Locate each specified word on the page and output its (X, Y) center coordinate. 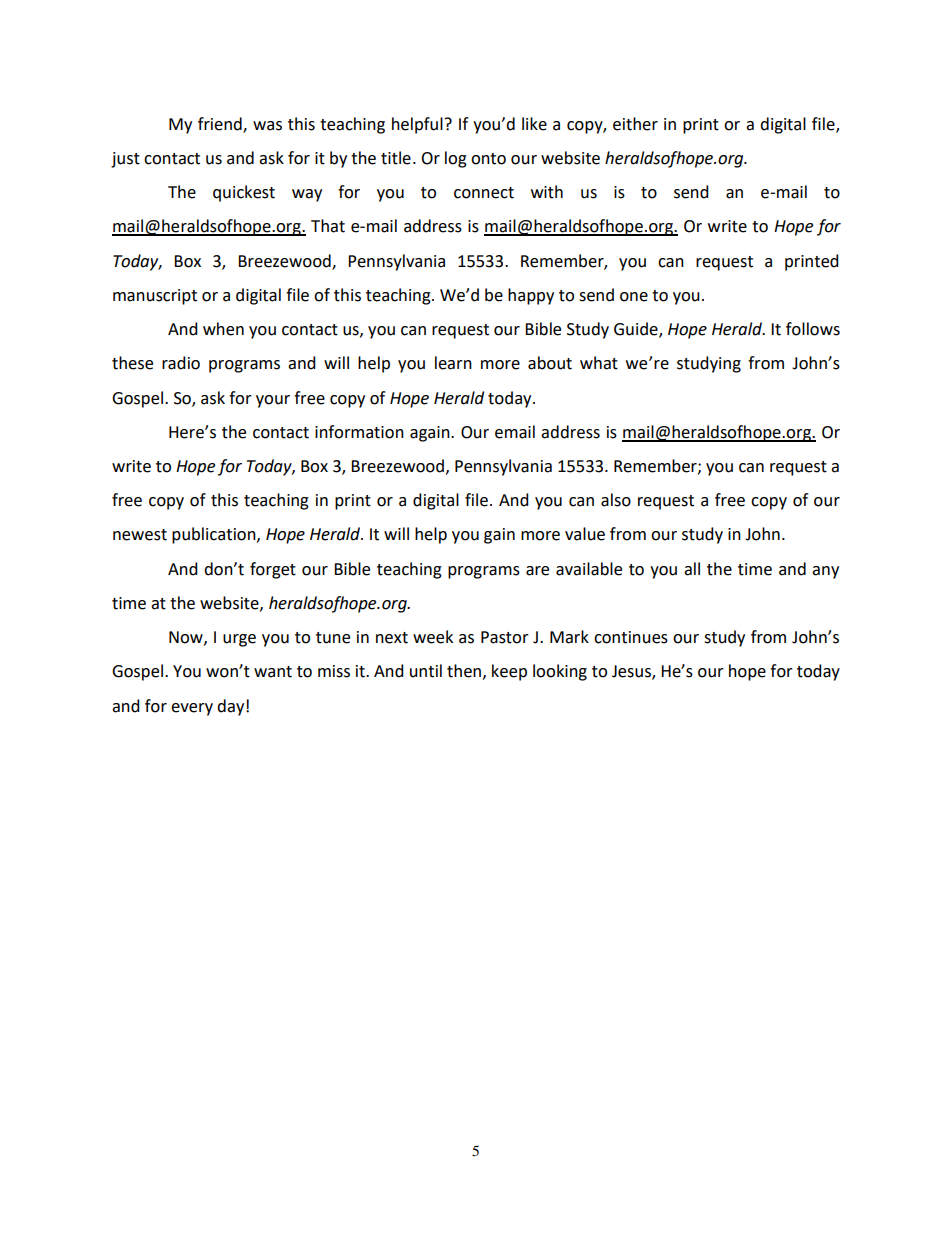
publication (215, 535)
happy (531, 296)
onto (488, 159)
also (616, 500)
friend (221, 124)
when (223, 329)
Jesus (632, 672)
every (192, 709)
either (635, 124)
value (585, 534)
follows (813, 329)
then (464, 671)
